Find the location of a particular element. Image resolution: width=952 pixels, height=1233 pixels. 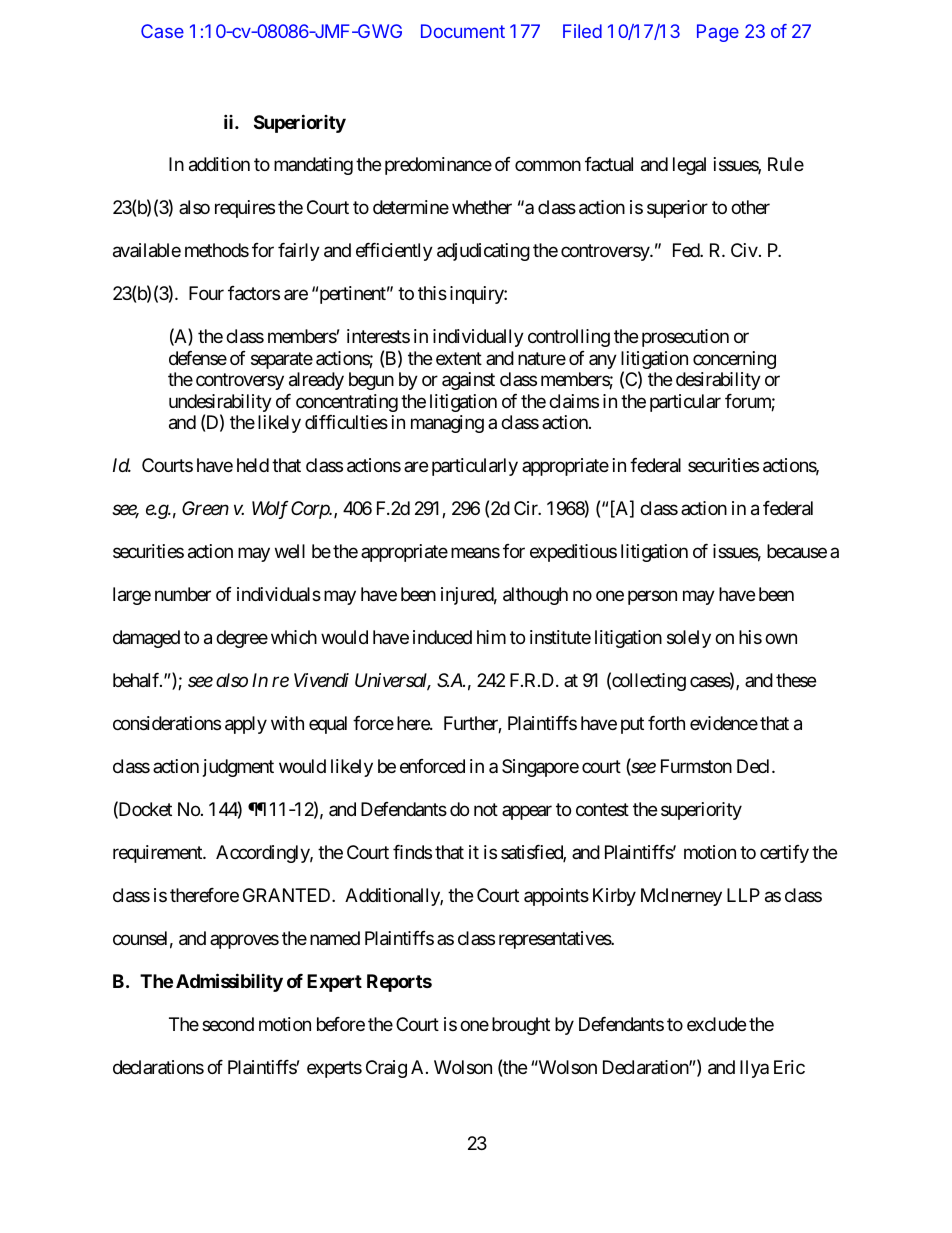

second is located at coordinates (228, 1024).
